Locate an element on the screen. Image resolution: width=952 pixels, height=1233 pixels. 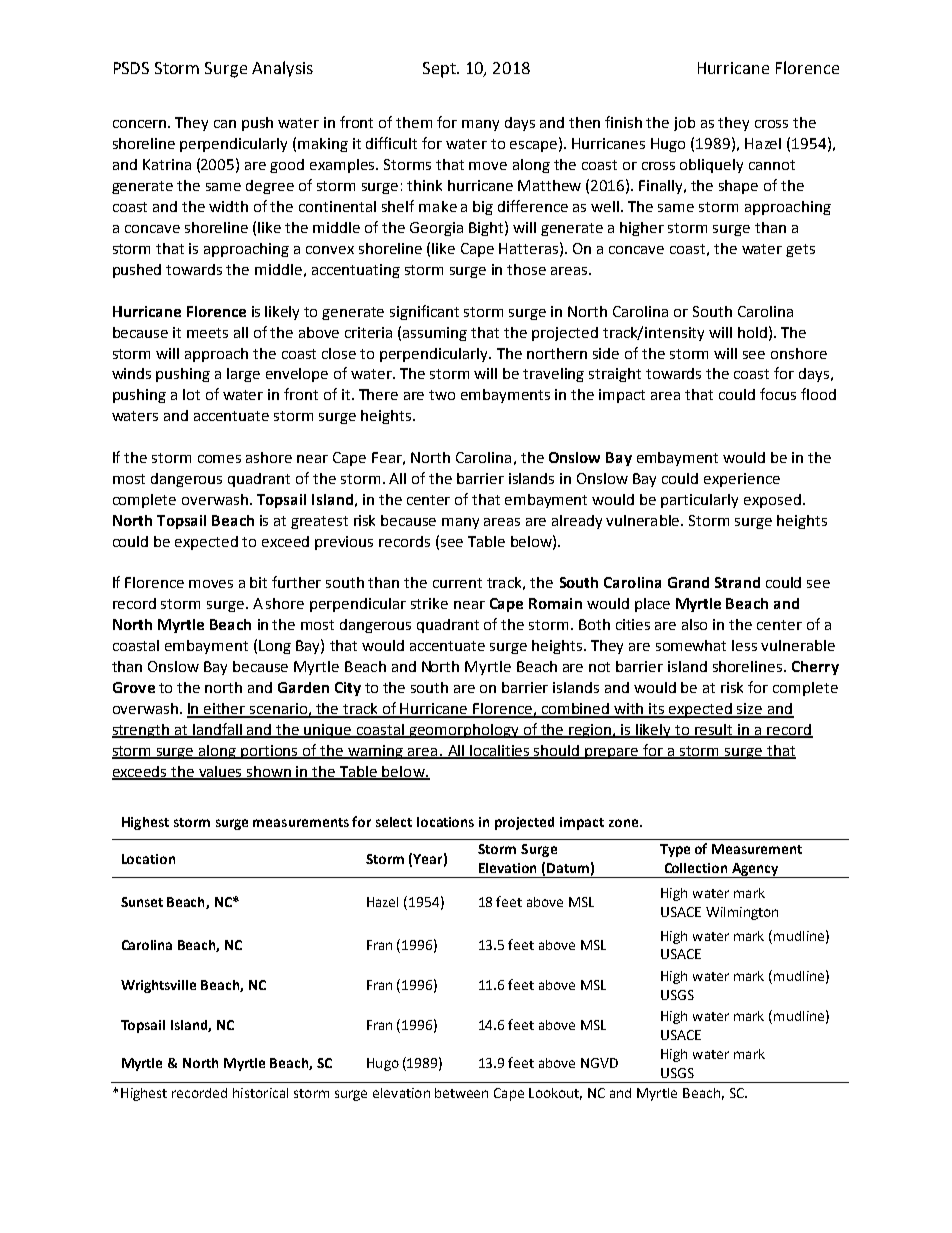
Sept is located at coordinates (440, 70).
